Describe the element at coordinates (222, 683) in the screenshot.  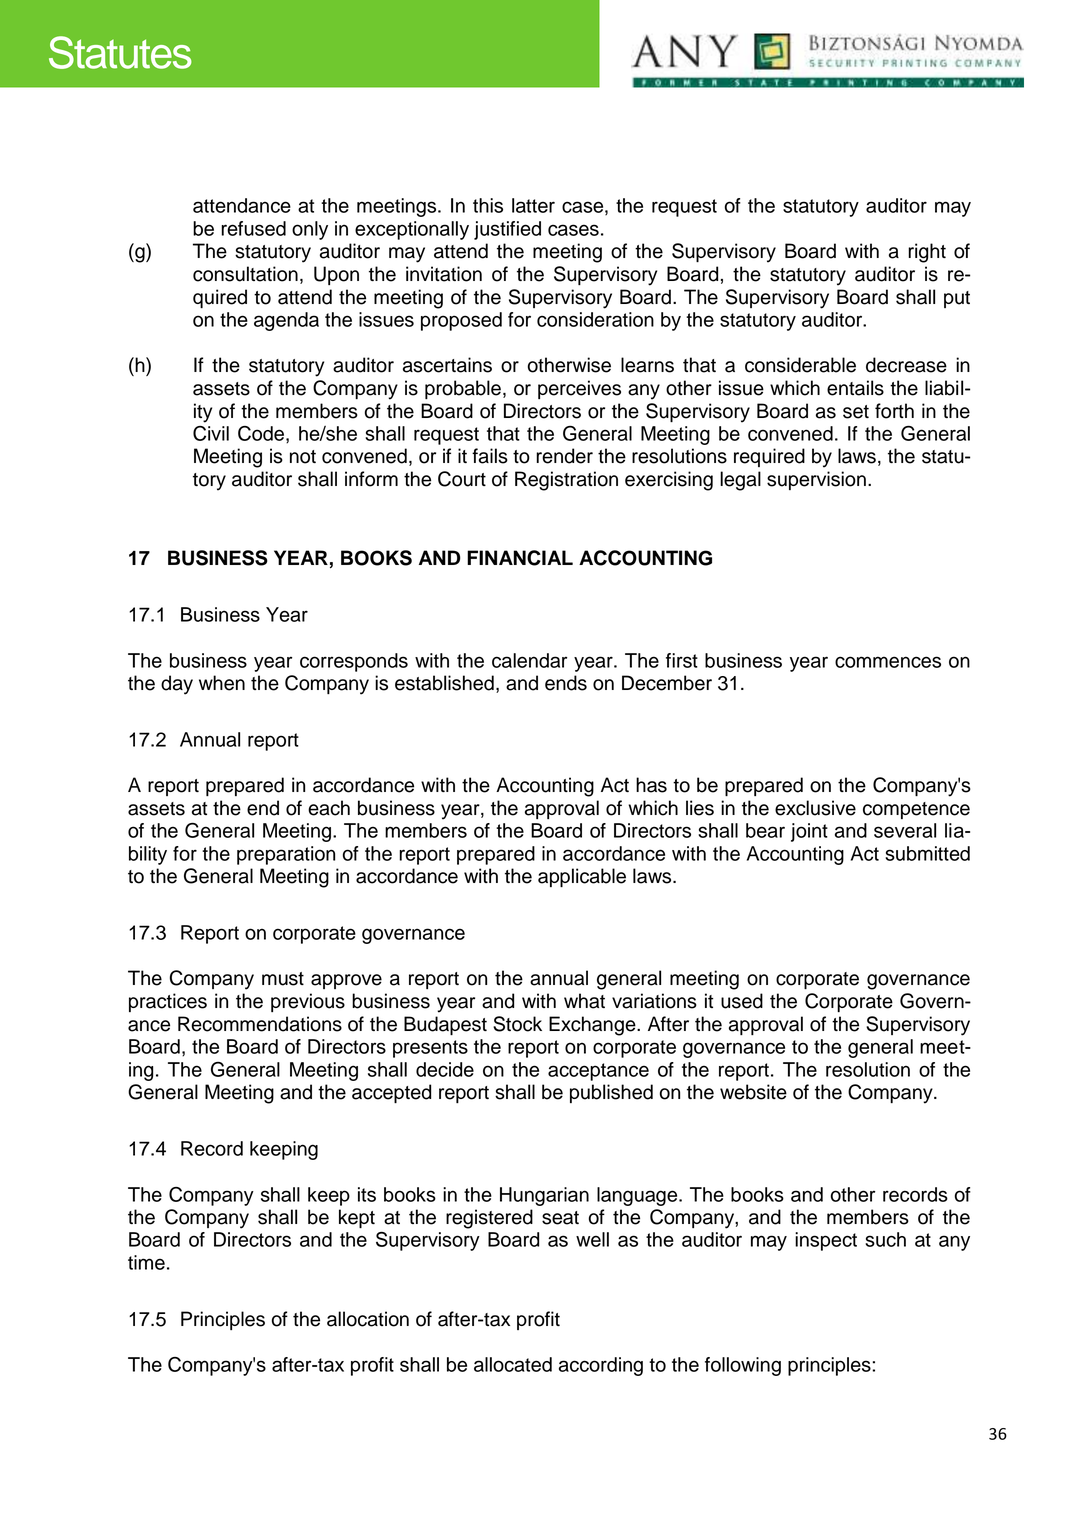
I see `when` at that location.
